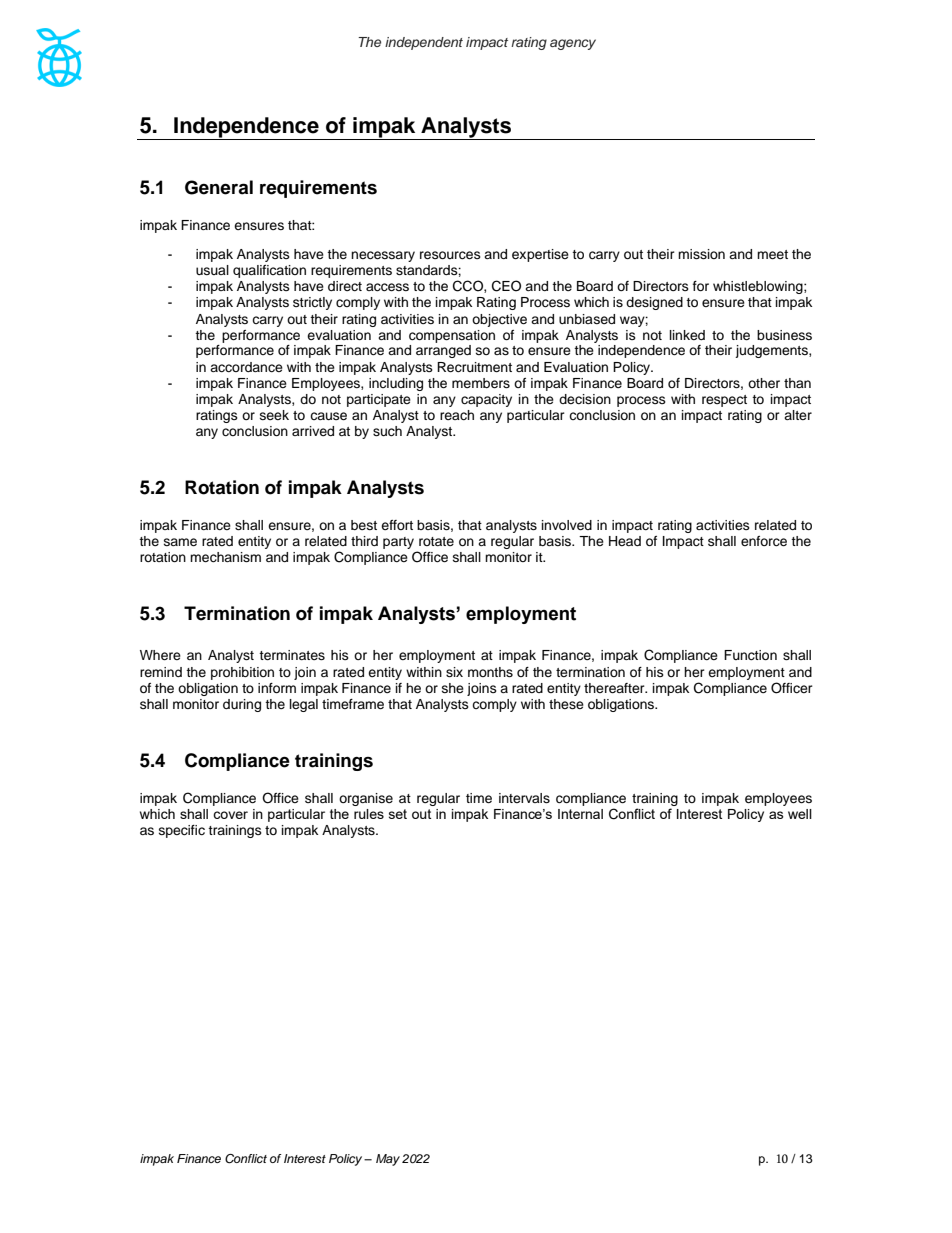  What do you see at coordinates (687, 335) in the screenshot?
I see `linked` at bounding box center [687, 335].
